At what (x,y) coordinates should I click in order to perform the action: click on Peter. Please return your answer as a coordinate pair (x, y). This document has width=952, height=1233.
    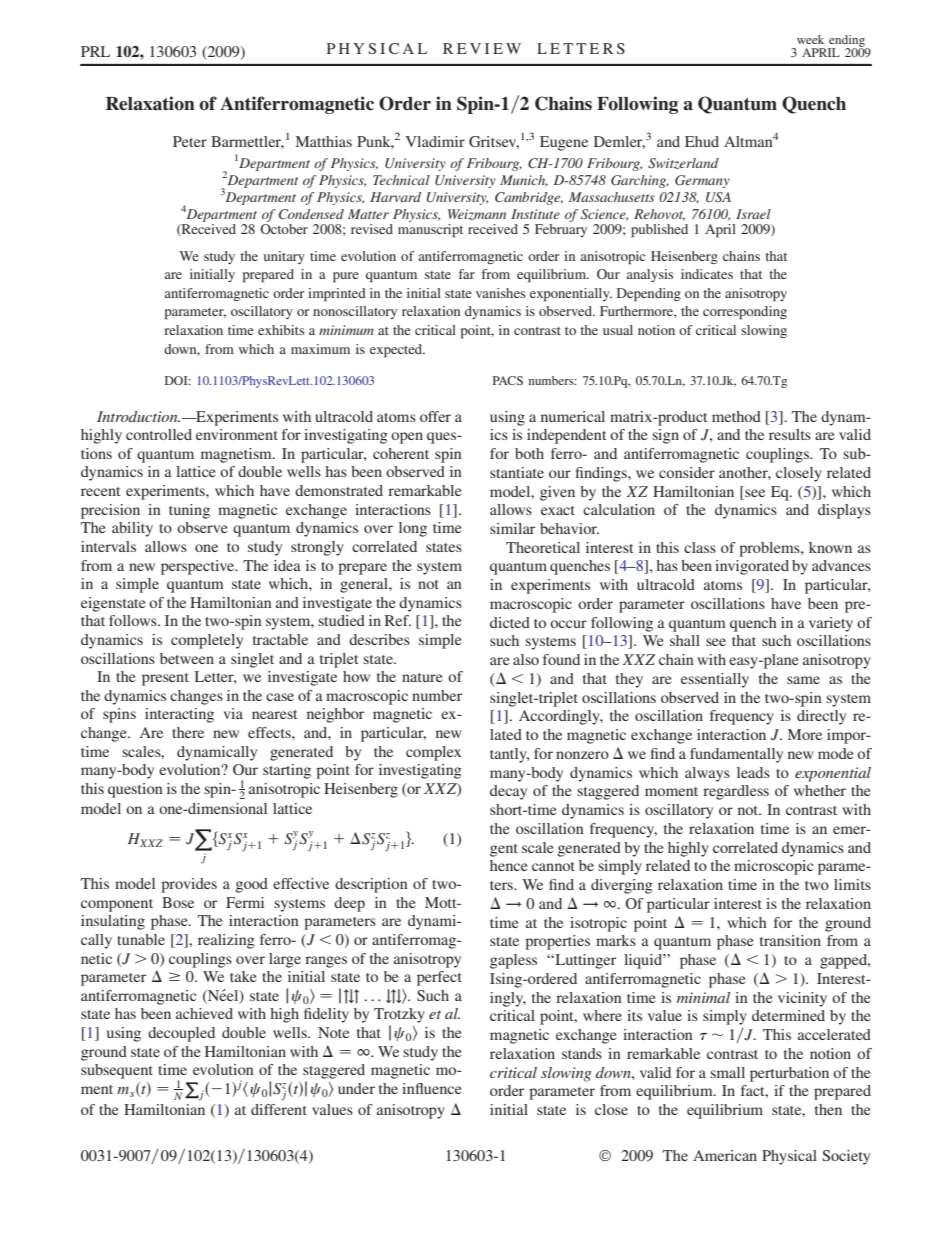
    Looking at the image, I should click on (190, 141).
